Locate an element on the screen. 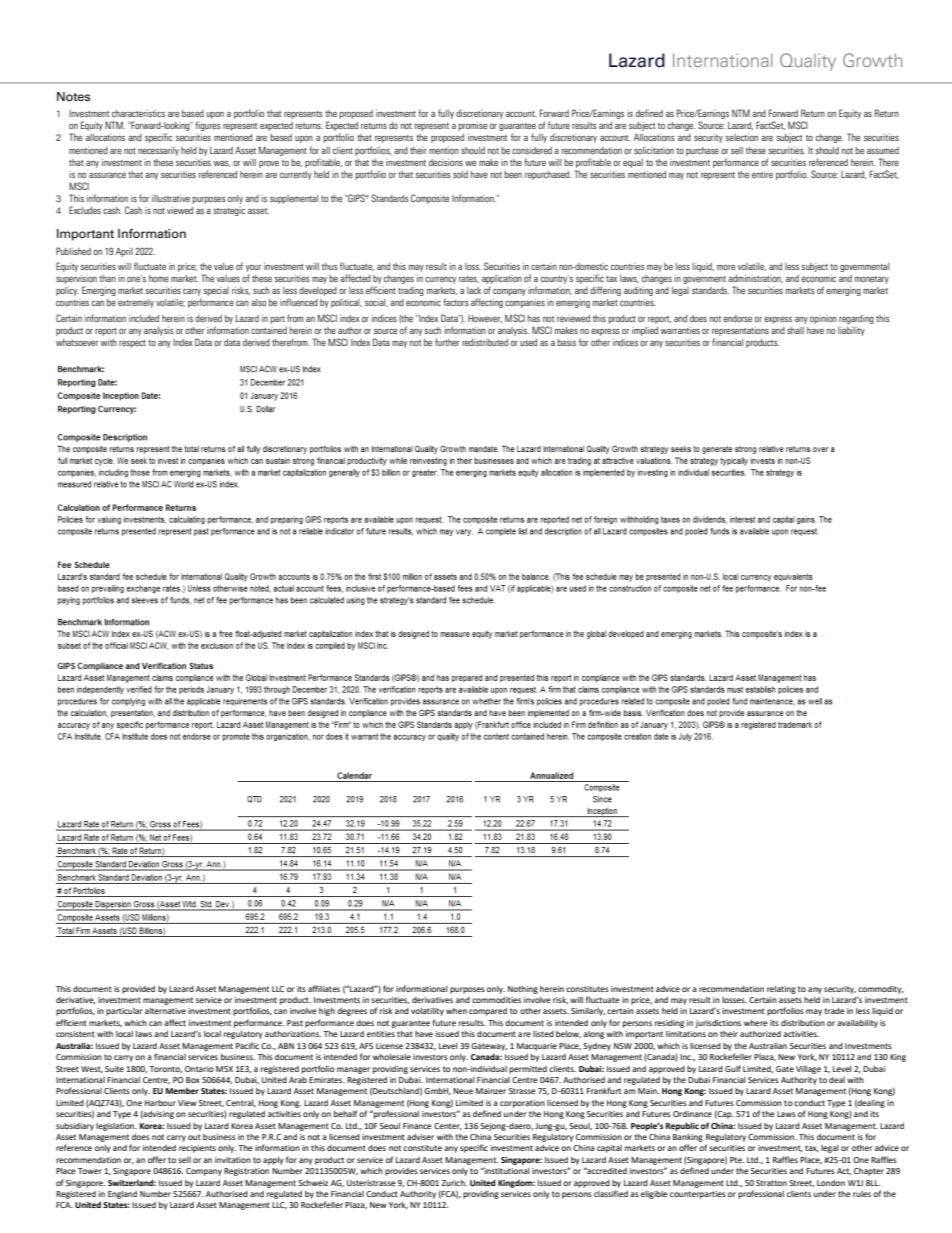 This screenshot has width=952, height=1233. whatsoever is located at coordinates (77, 342).
